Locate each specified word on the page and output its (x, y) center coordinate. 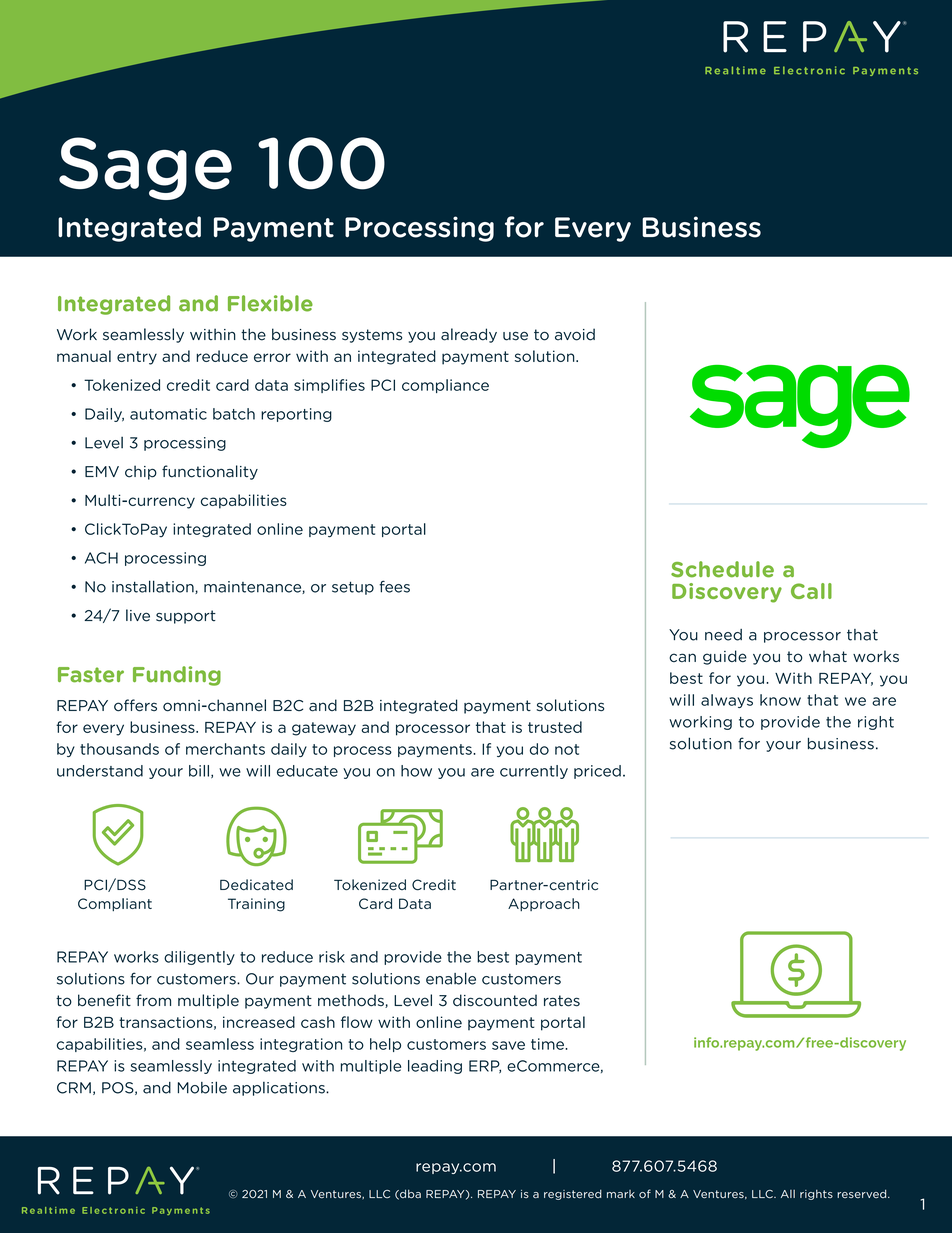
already (469, 335)
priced (597, 772)
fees (394, 586)
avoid (575, 334)
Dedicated (256, 885)
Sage (145, 168)
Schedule (722, 569)
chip (141, 472)
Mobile (202, 1087)
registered (573, 1194)
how (416, 771)
